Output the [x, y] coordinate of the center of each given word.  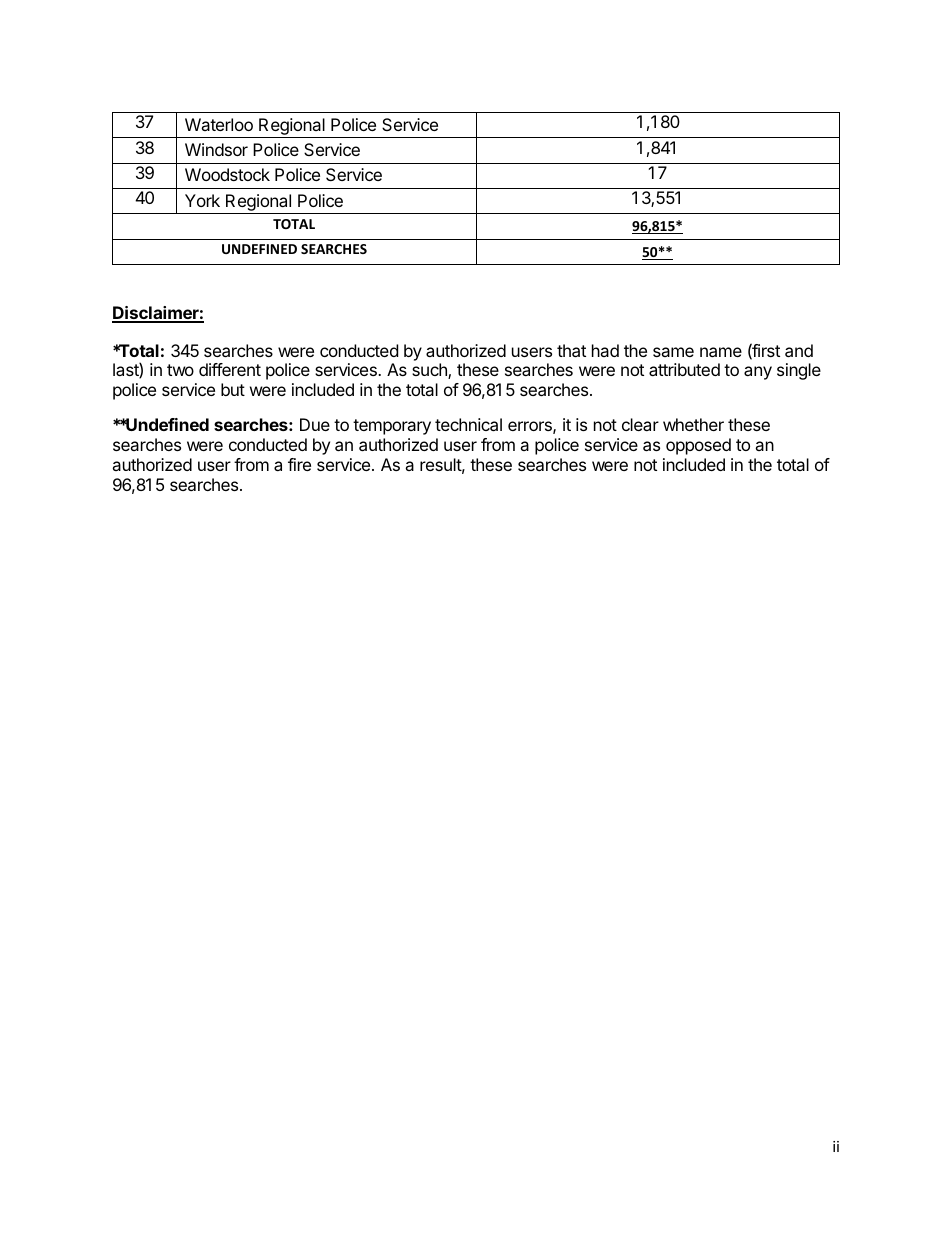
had [605, 350]
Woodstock [227, 174]
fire [299, 464]
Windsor [216, 149]
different [230, 369]
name [721, 352]
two [180, 370]
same [673, 352]
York [202, 200]
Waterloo [219, 124]
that [571, 350]
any [758, 373]
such [430, 371]
